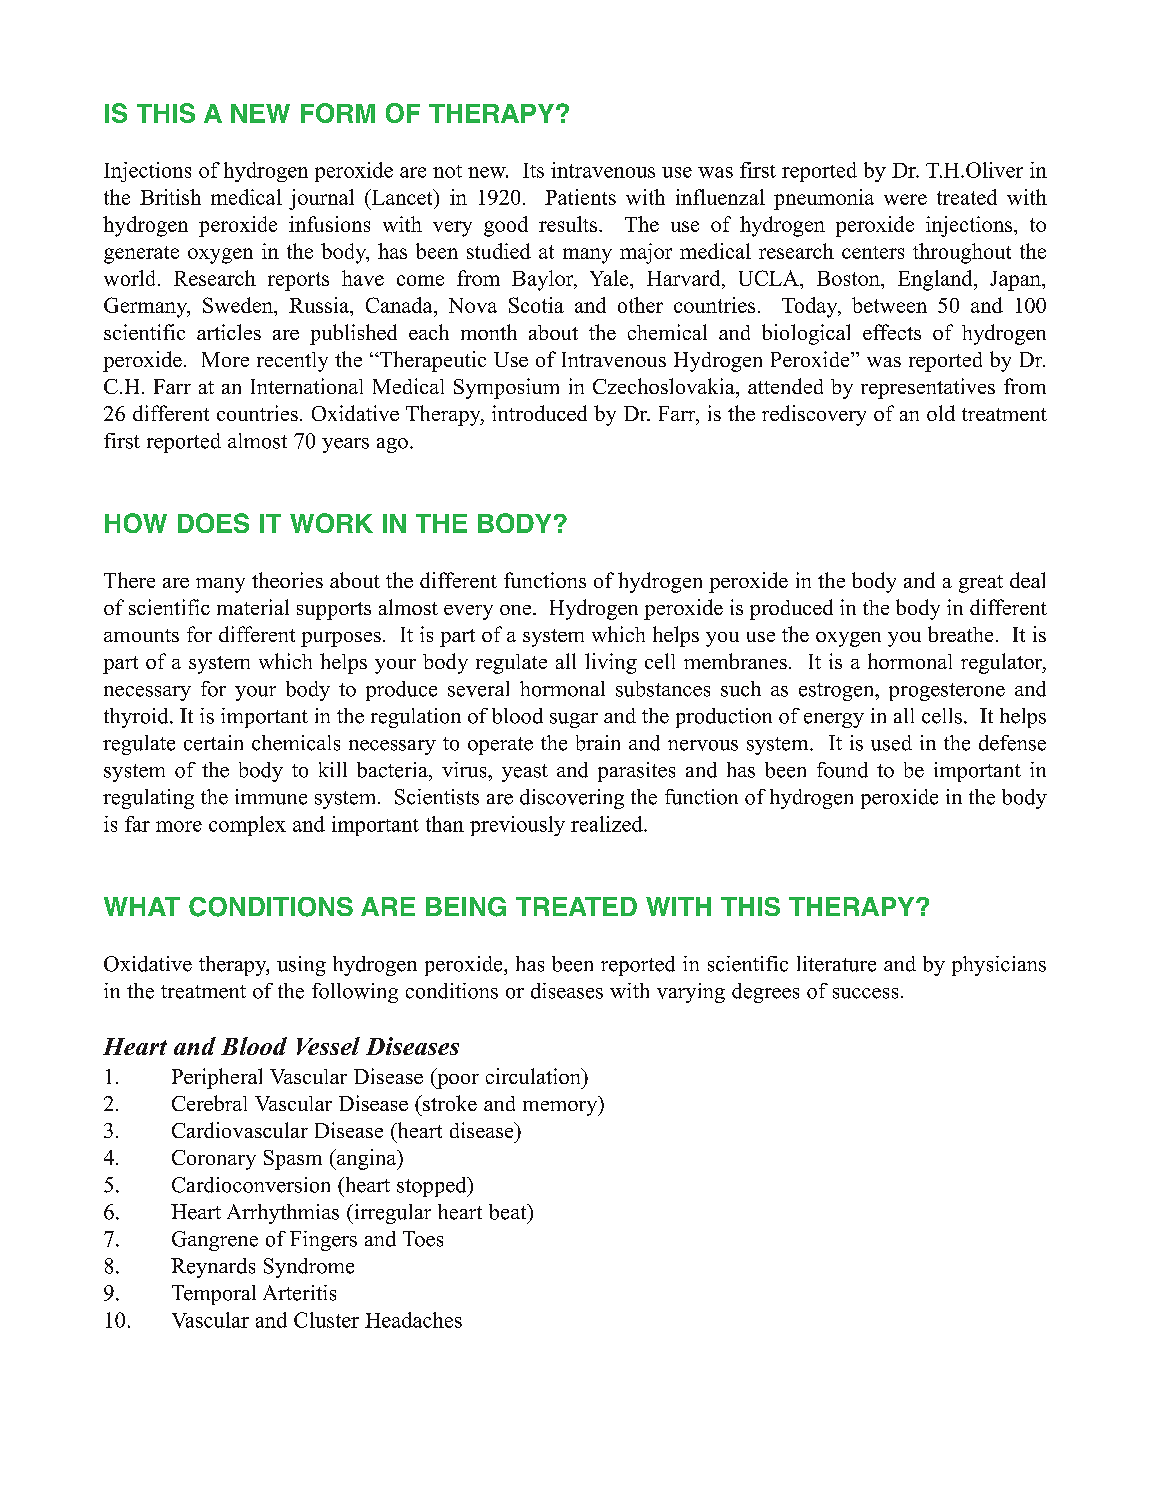 The image size is (1150, 1488). I want to click on were, so click(905, 199).
